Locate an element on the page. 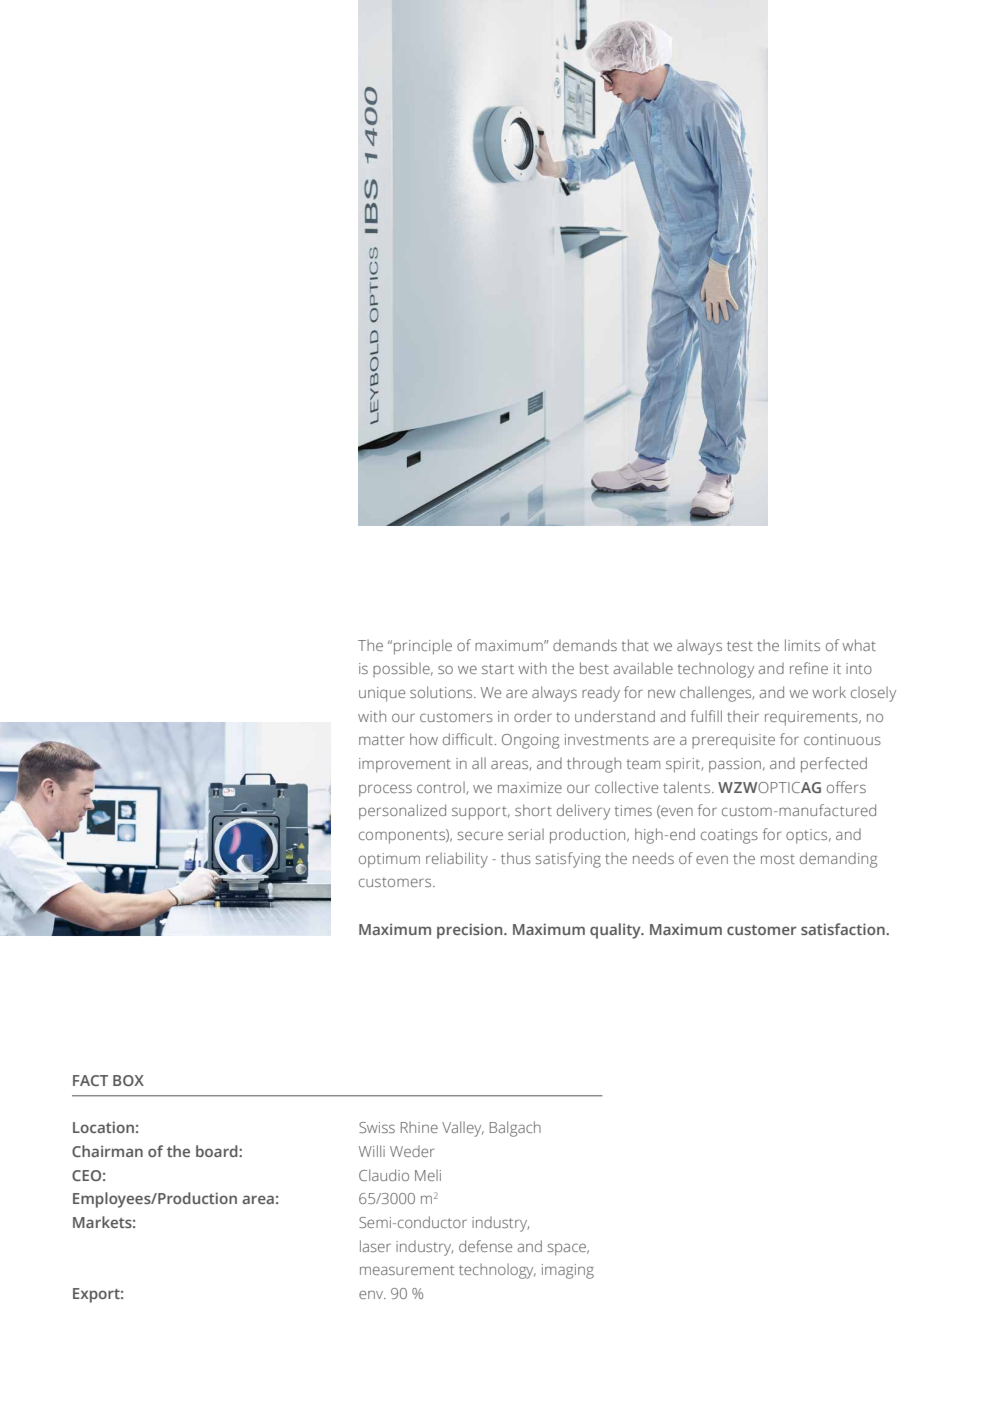  env is located at coordinates (372, 1294).
